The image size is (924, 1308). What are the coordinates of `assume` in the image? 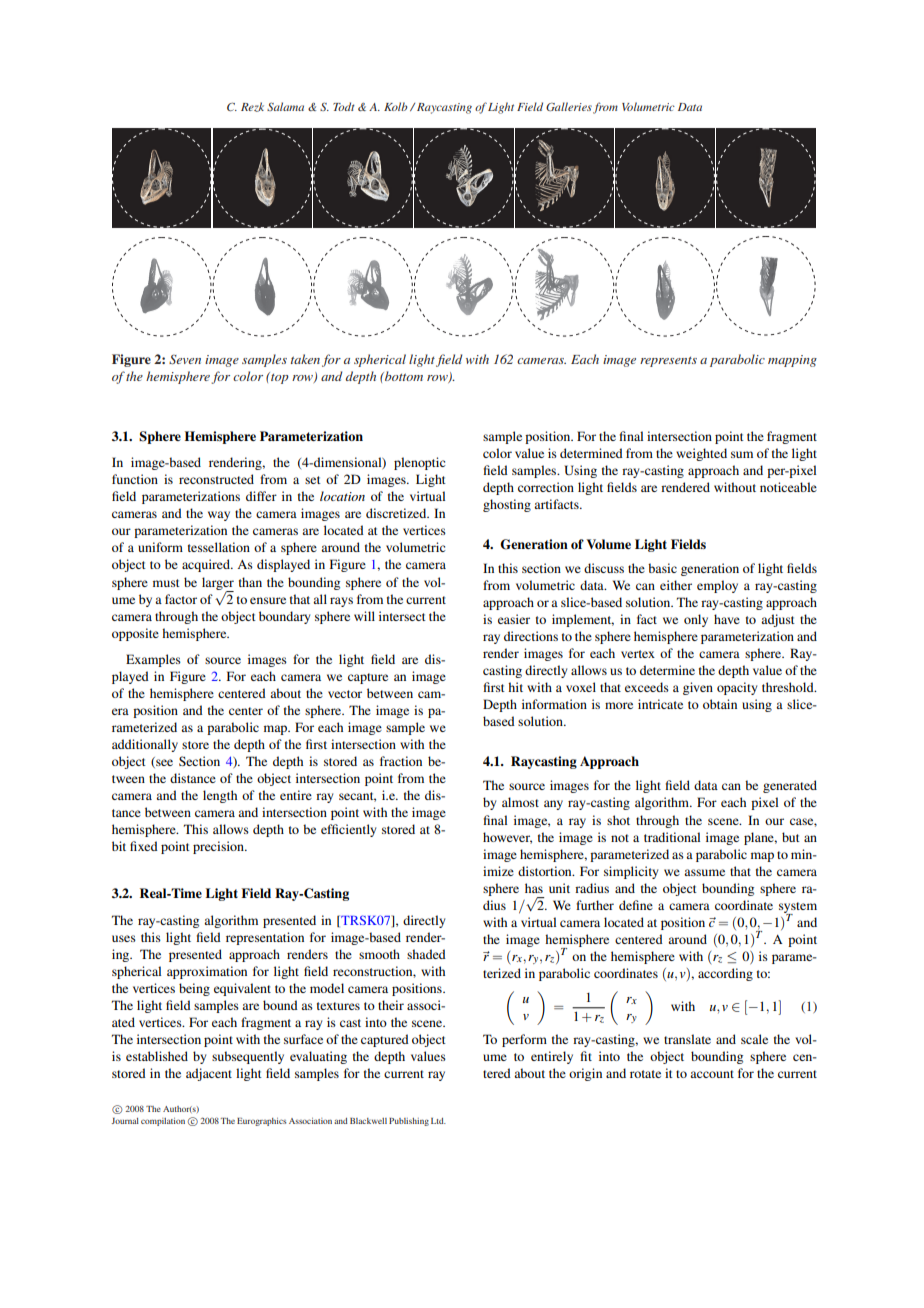 It's located at (704, 872).
